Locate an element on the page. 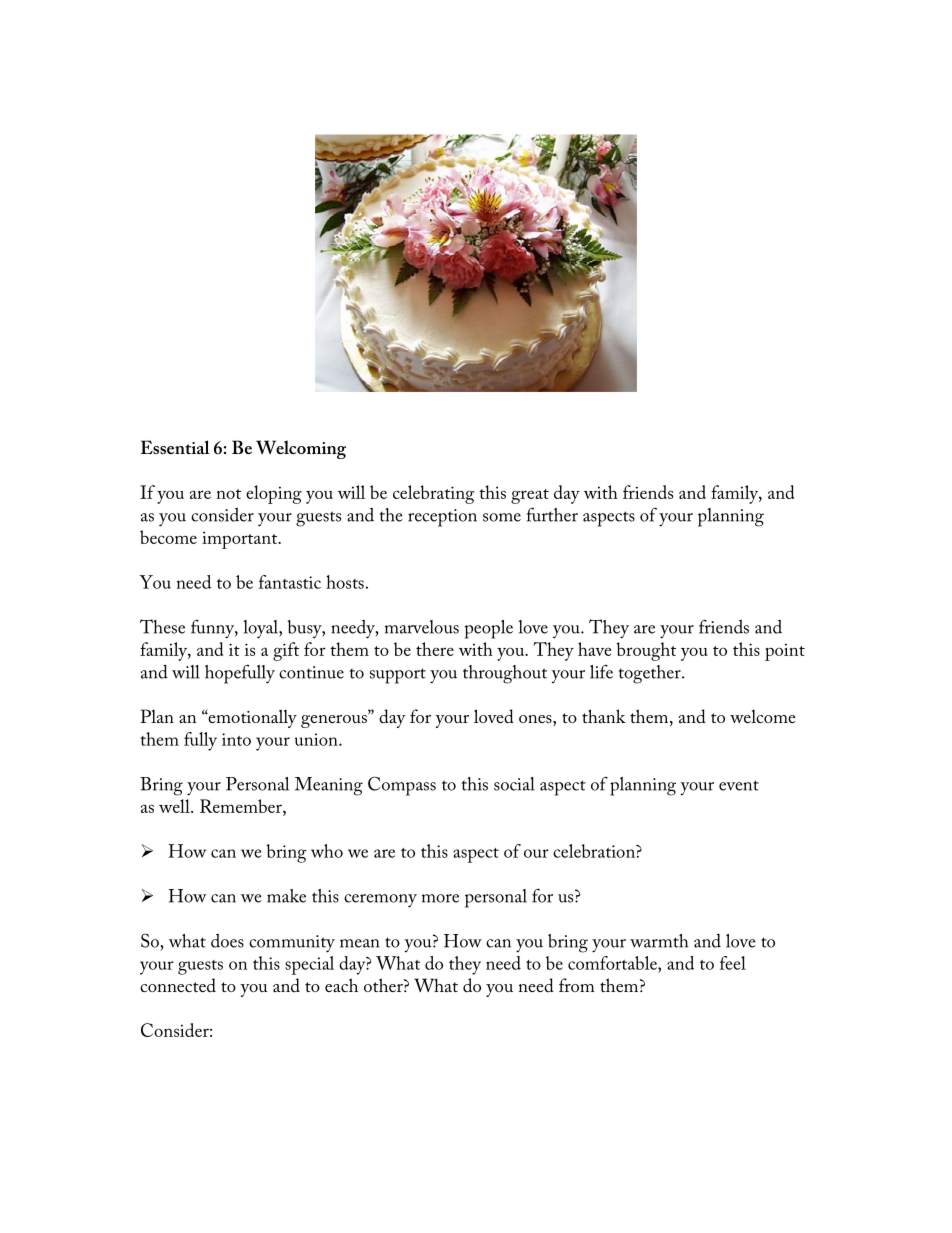  celebrating is located at coordinates (433, 494).
